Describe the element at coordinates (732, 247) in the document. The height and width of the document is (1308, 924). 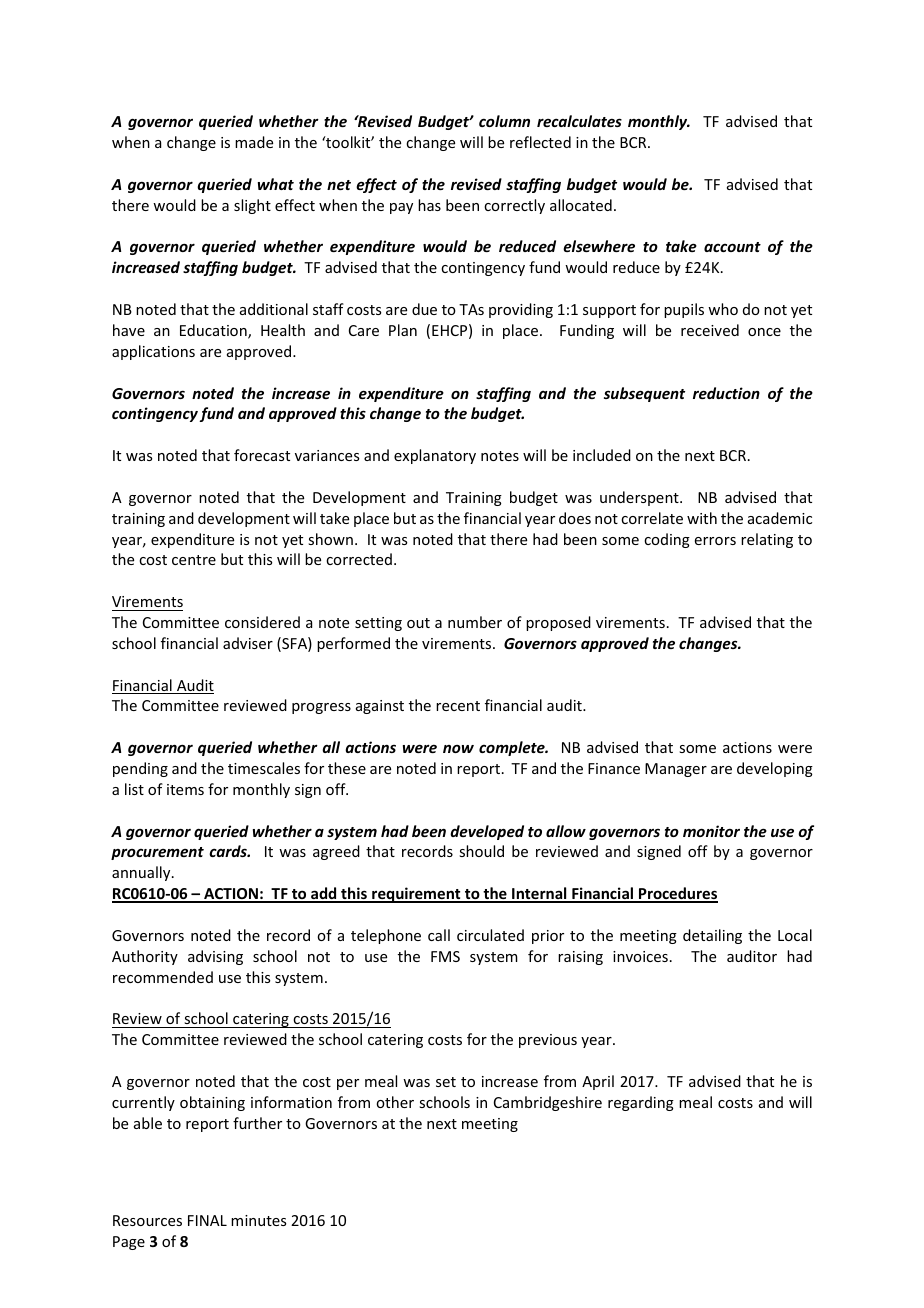
I see `account` at that location.
